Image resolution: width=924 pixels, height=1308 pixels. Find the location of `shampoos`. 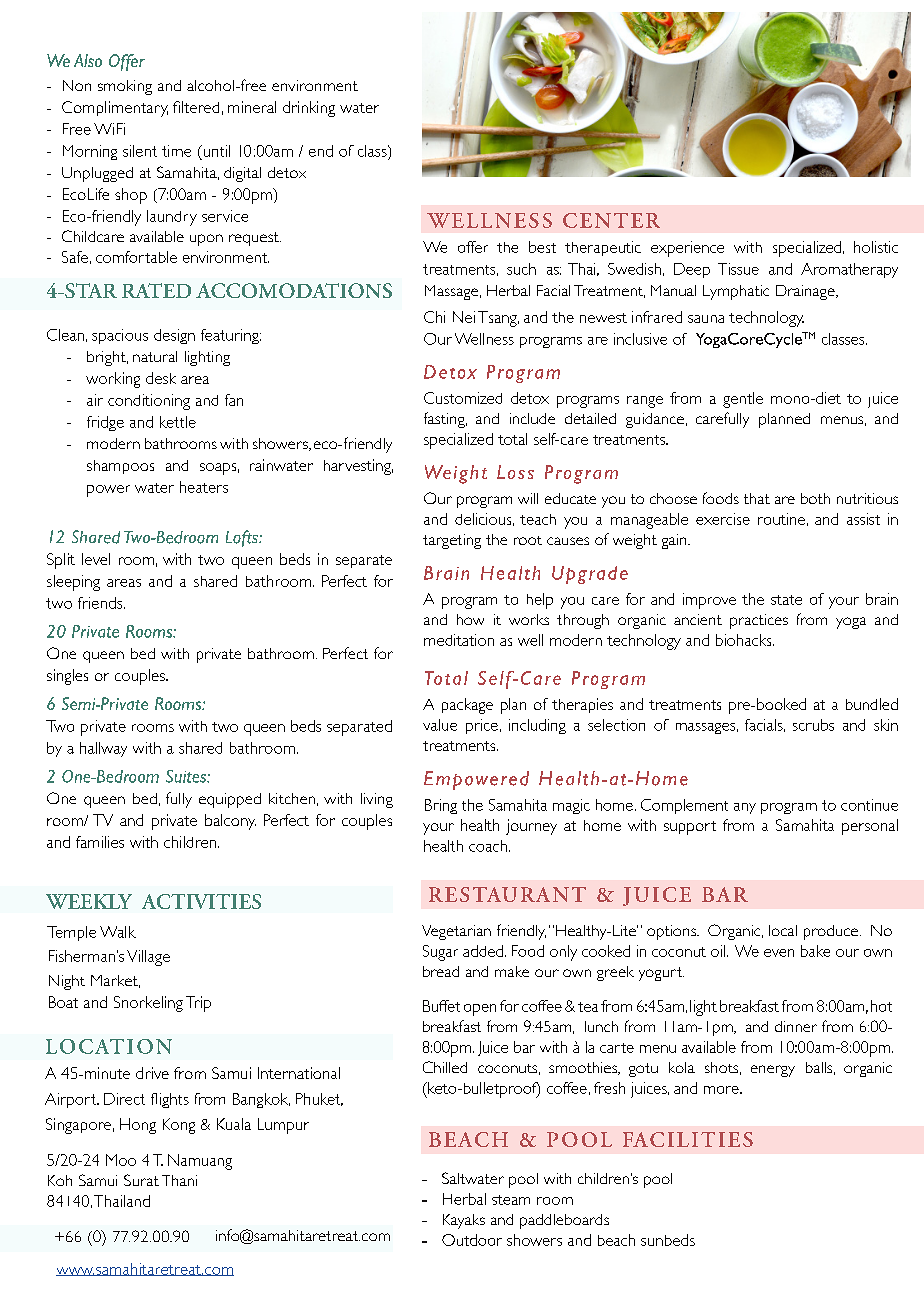

shampoos is located at coordinates (120, 467).
